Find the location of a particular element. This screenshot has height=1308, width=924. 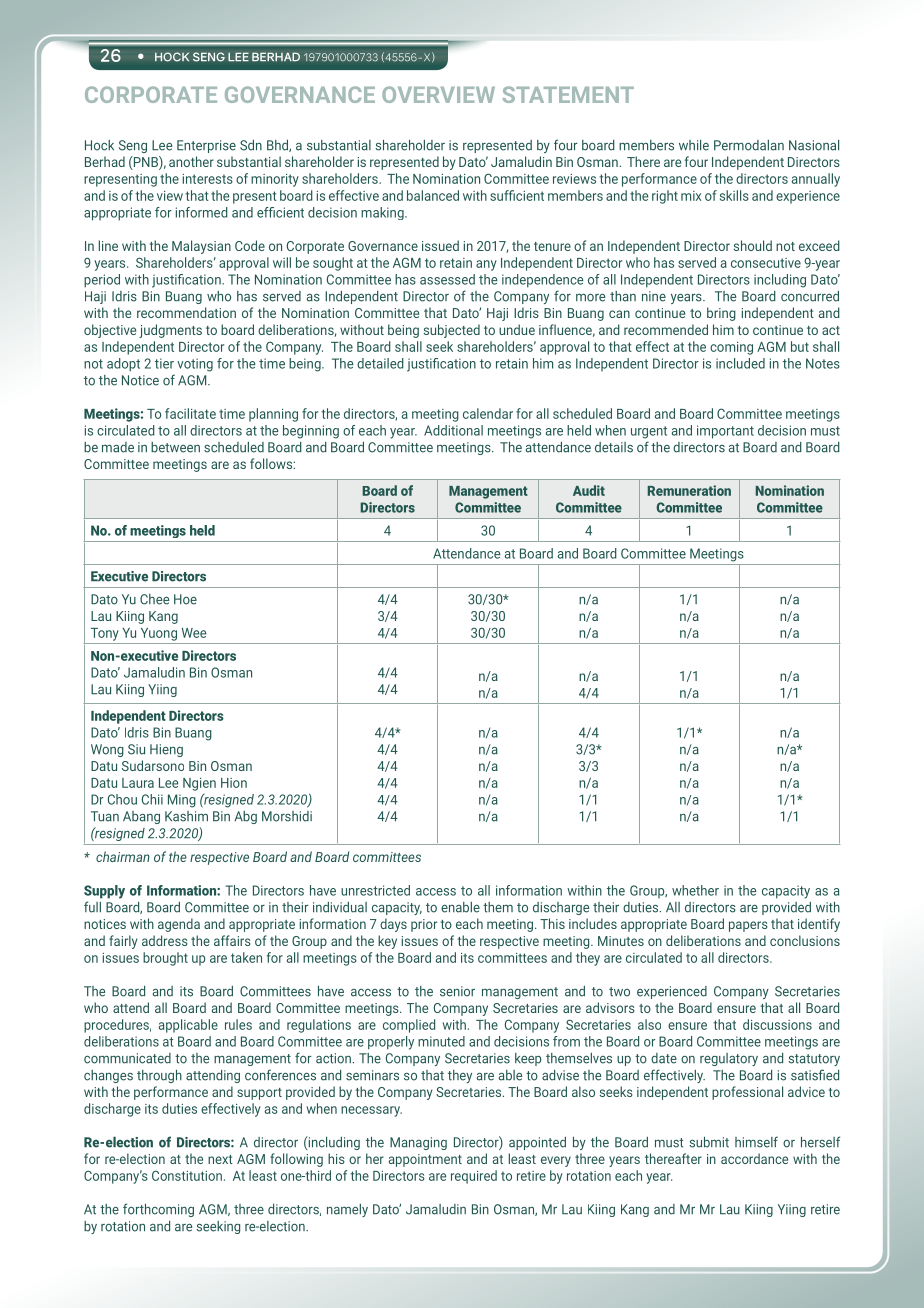

Enterprise is located at coordinates (206, 146).
